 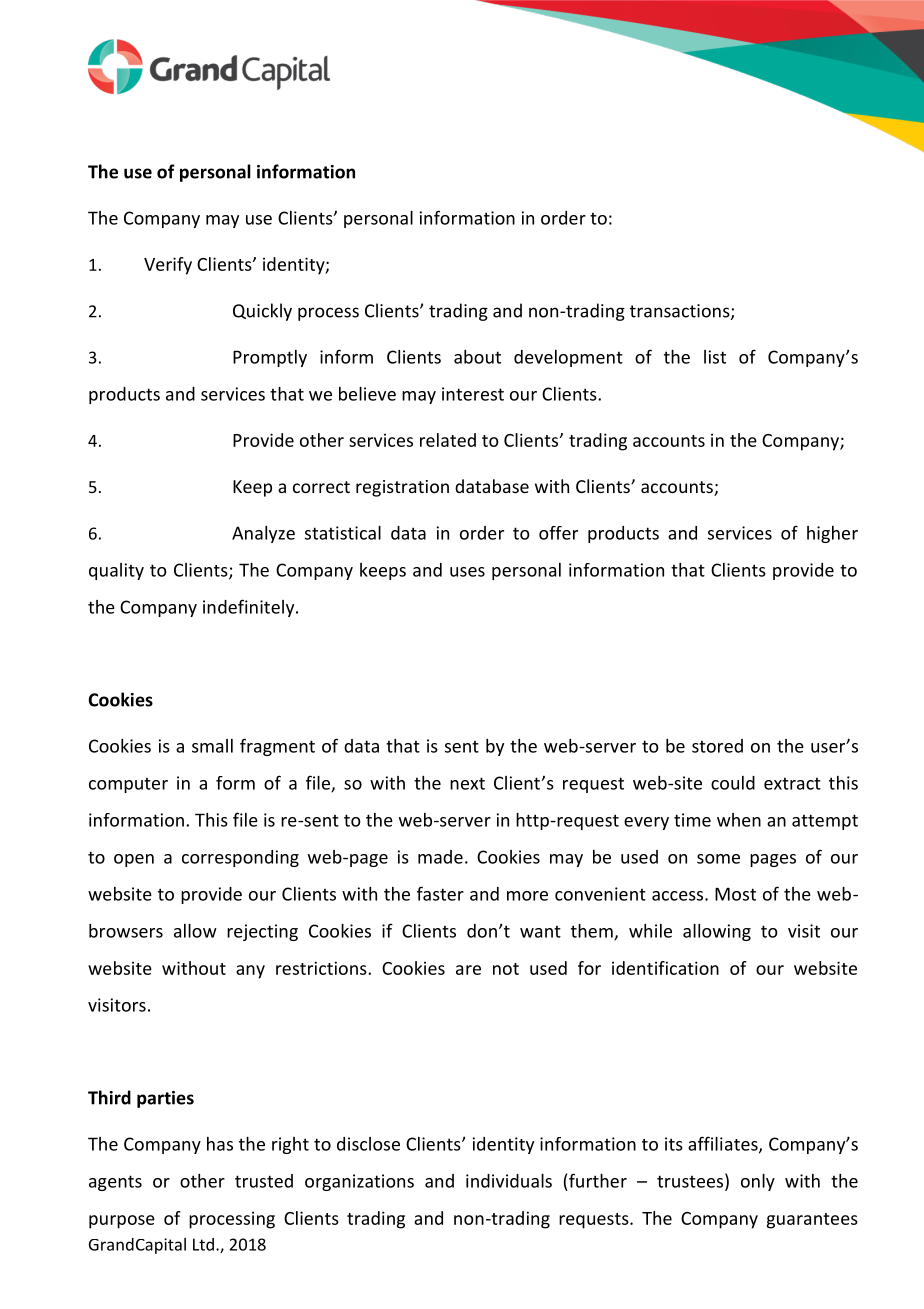 I want to click on transactions, so click(x=681, y=312).
